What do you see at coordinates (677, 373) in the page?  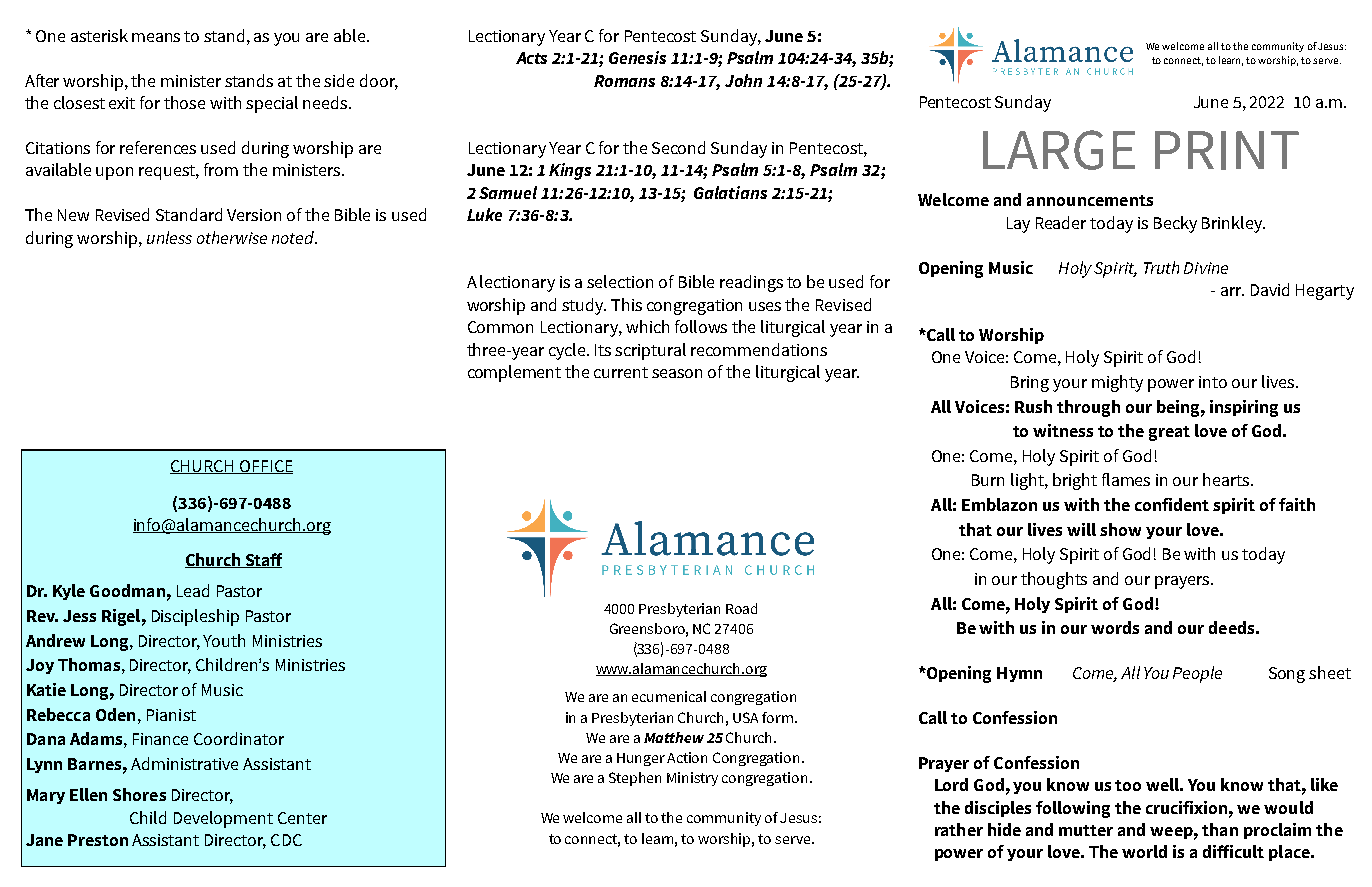 I see `season` at bounding box center [677, 373].
